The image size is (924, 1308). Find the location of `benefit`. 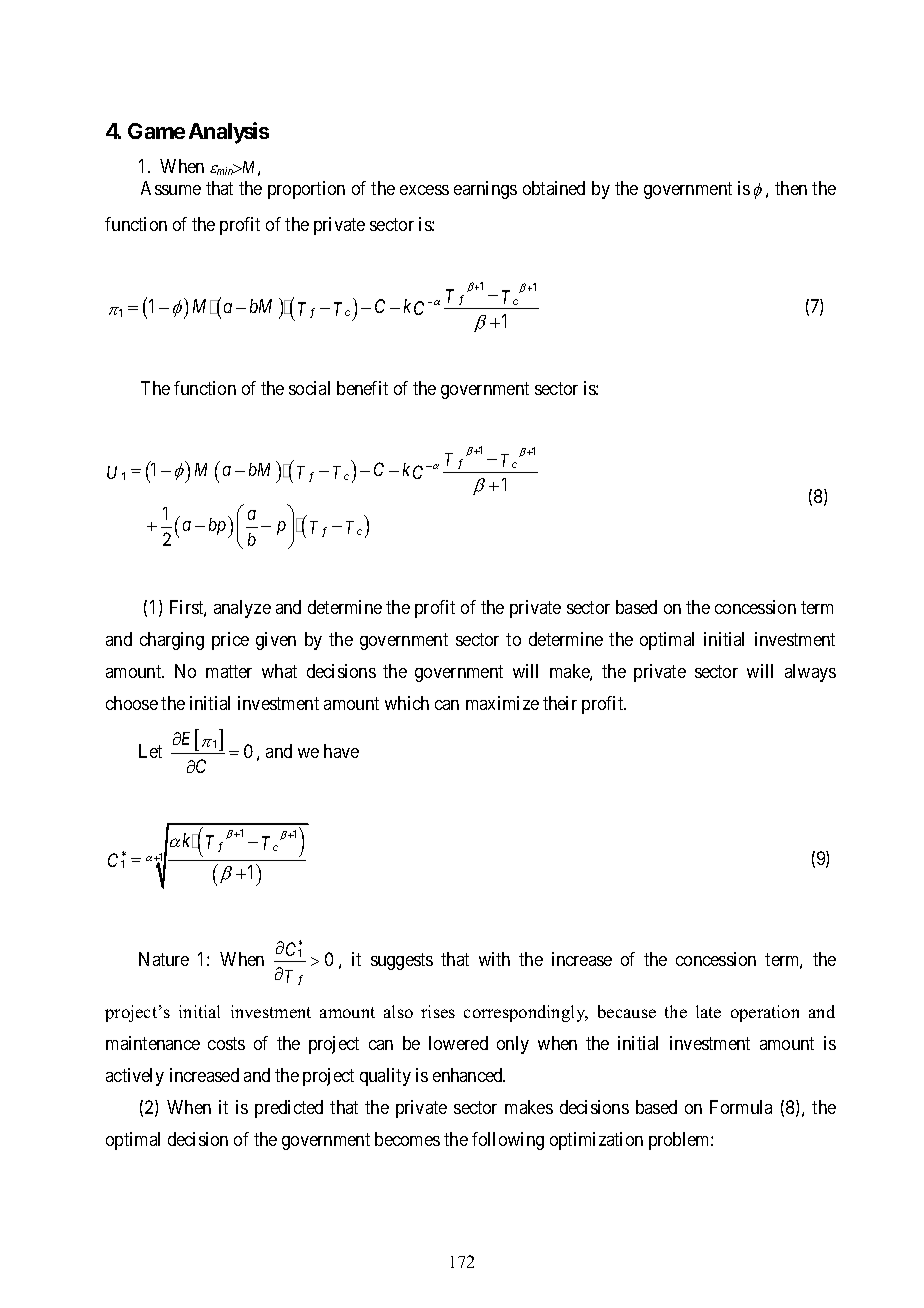

benefit is located at coordinates (362, 388).
